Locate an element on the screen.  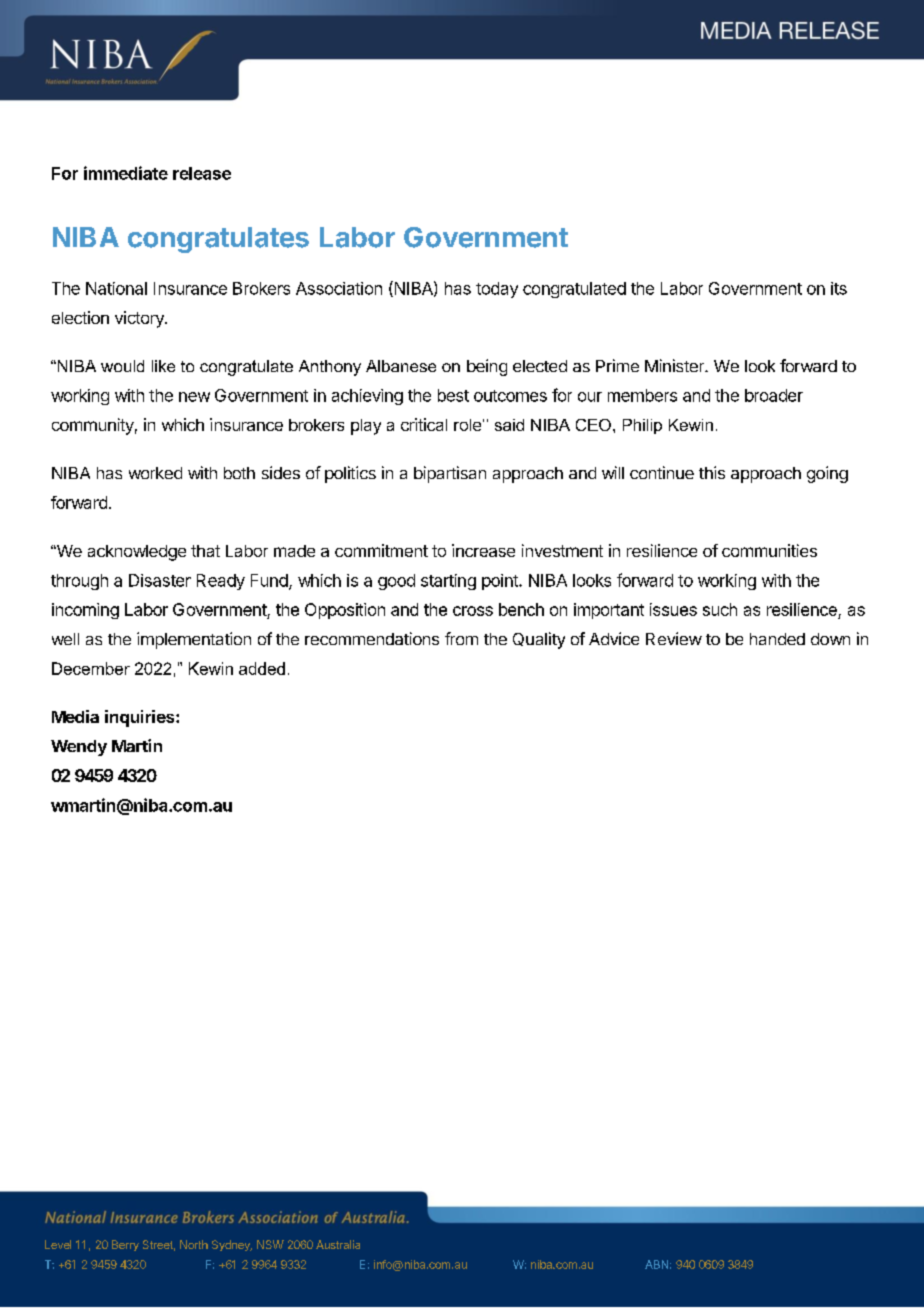
its is located at coordinates (839, 288).
